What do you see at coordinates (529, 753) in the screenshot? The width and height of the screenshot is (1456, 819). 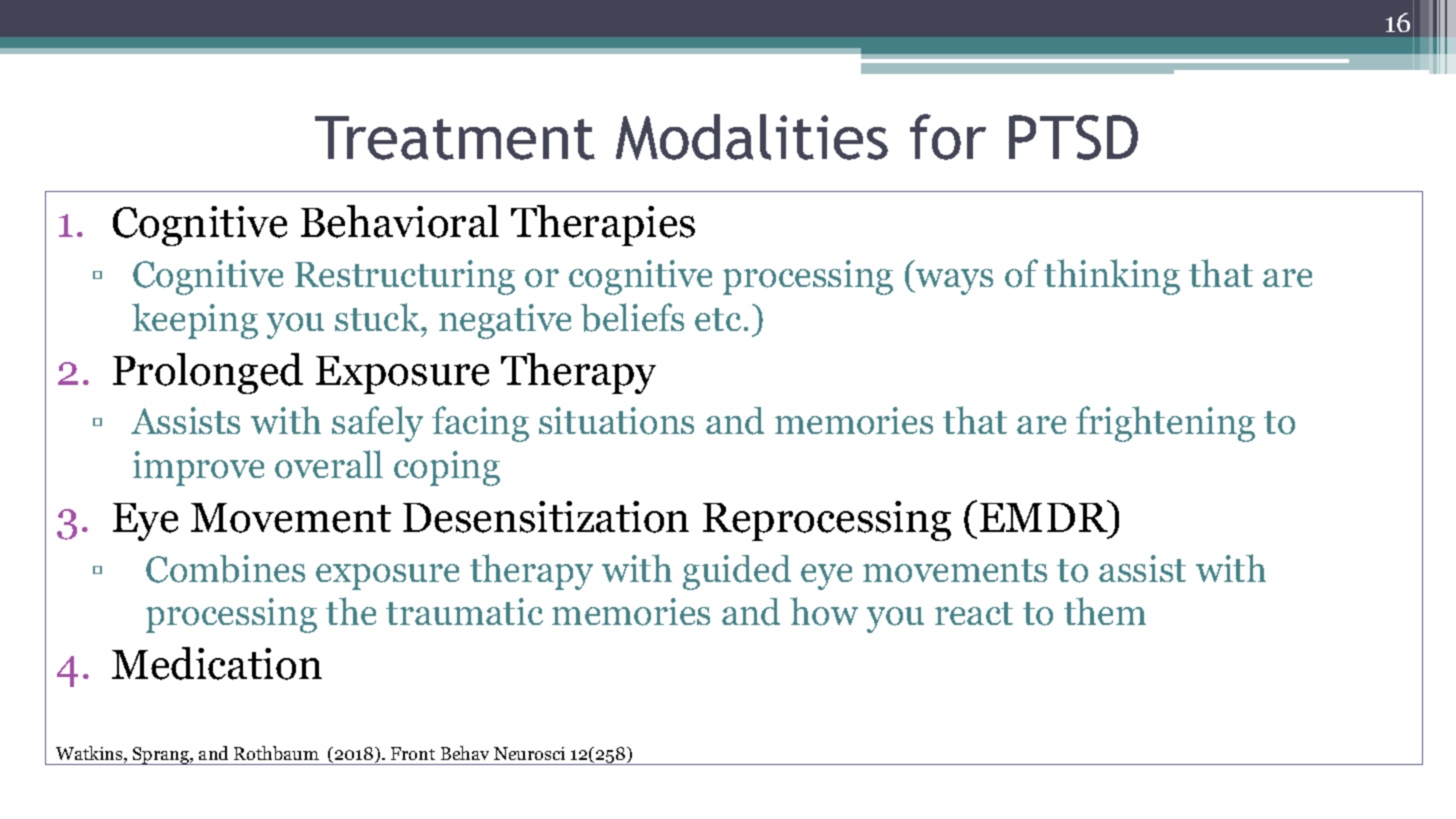 I see `Neurosci` at bounding box center [529, 753].
